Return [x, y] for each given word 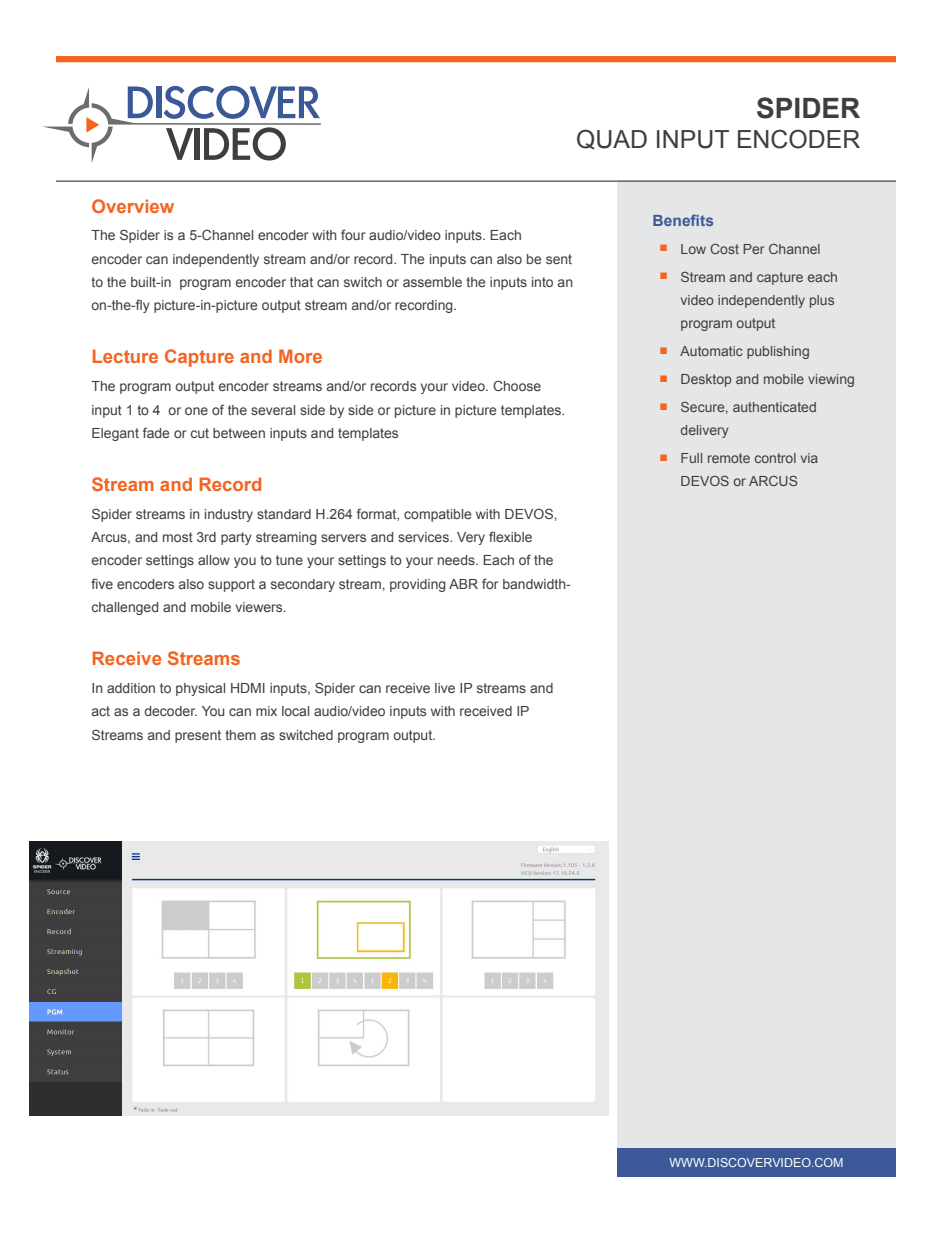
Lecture [125, 356]
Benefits [683, 220]
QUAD [612, 139]
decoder [170, 711]
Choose [517, 385]
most [178, 537]
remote [729, 458]
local [295, 711]
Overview [133, 206]
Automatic [711, 351]
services [424, 537]
